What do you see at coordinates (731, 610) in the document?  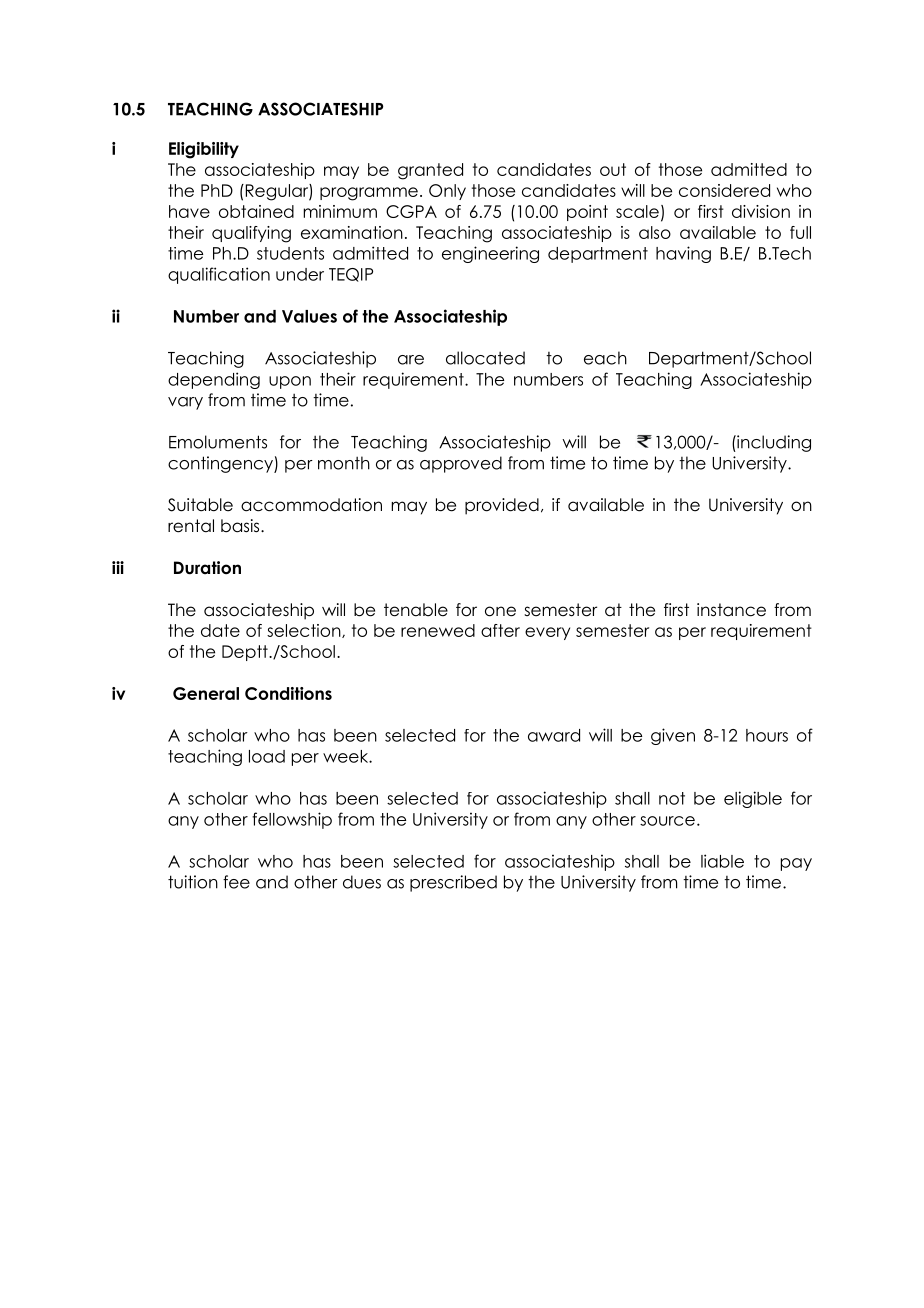 I see `instance` at bounding box center [731, 610].
